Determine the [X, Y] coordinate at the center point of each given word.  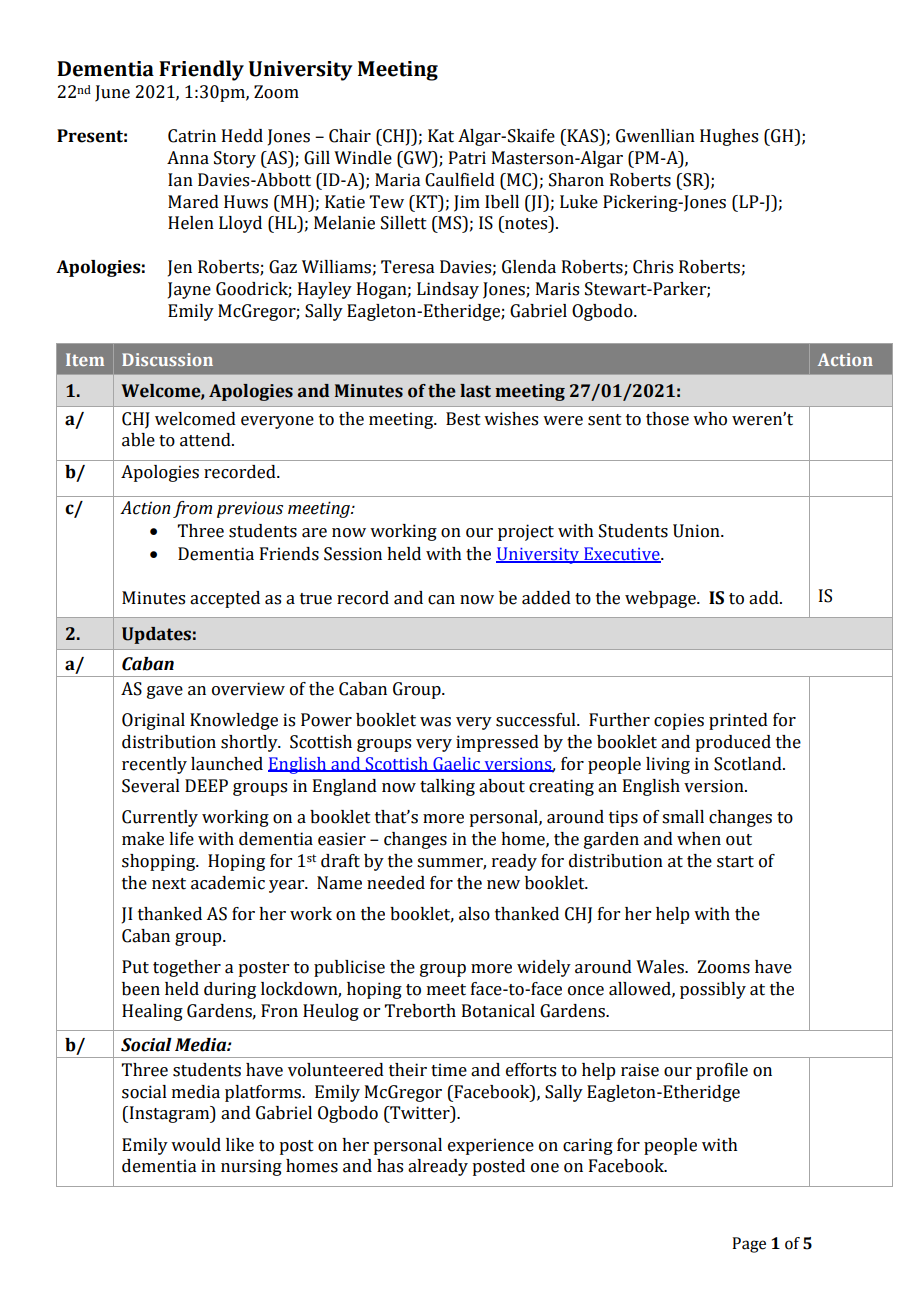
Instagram [169, 1114]
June [112, 93]
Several [151, 786]
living [668, 765]
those [667, 419]
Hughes [729, 137]
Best [463, 419]
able [138, 440]
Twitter [420, 1114]
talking [447, 787]
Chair [350, 136]
